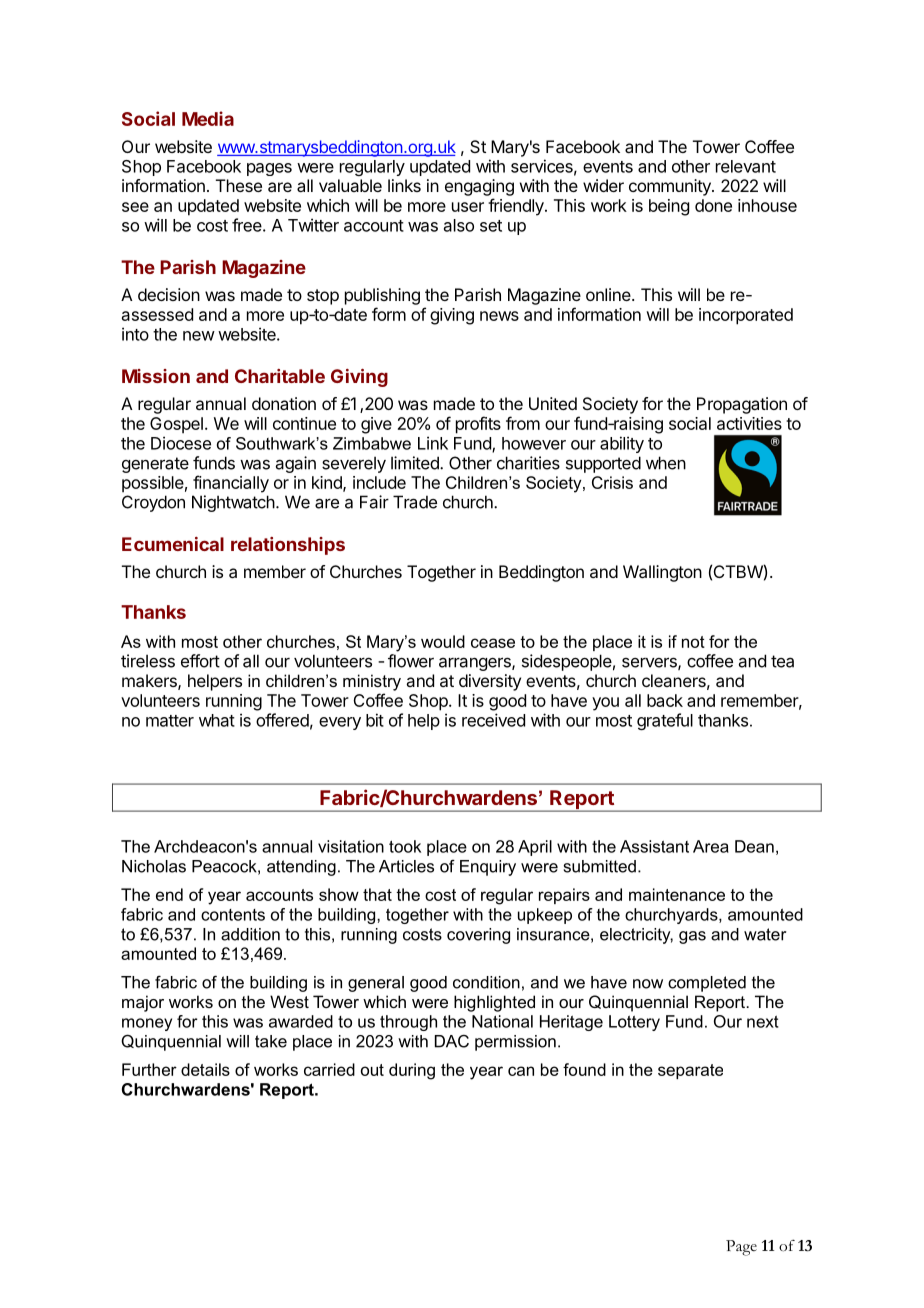 This page has height=1308, width=924. Describe the element at coordinates (205, 1069) in the page. I see `details` at that location.
